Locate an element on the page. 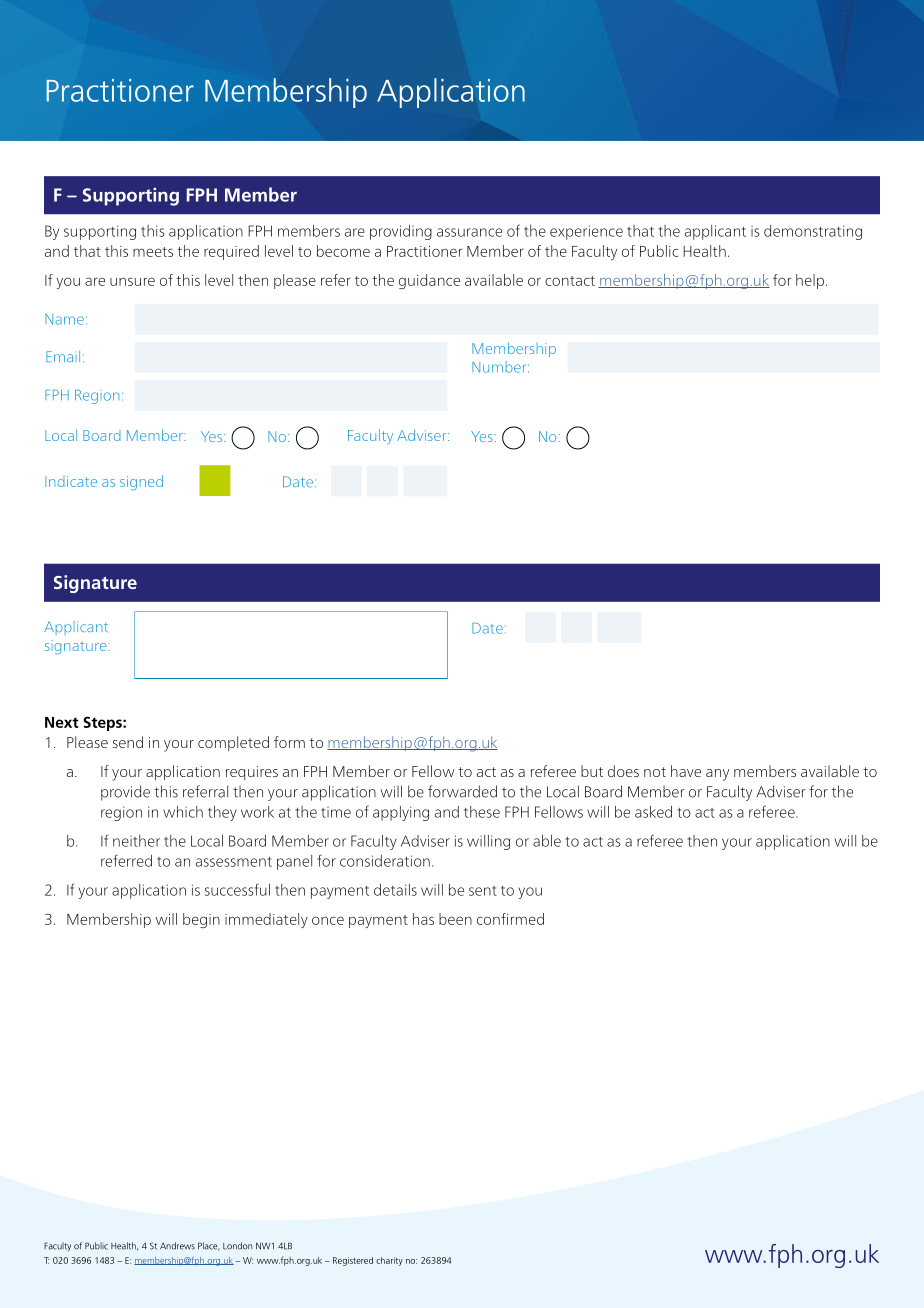  signed is located at coordinates (141, 483).
